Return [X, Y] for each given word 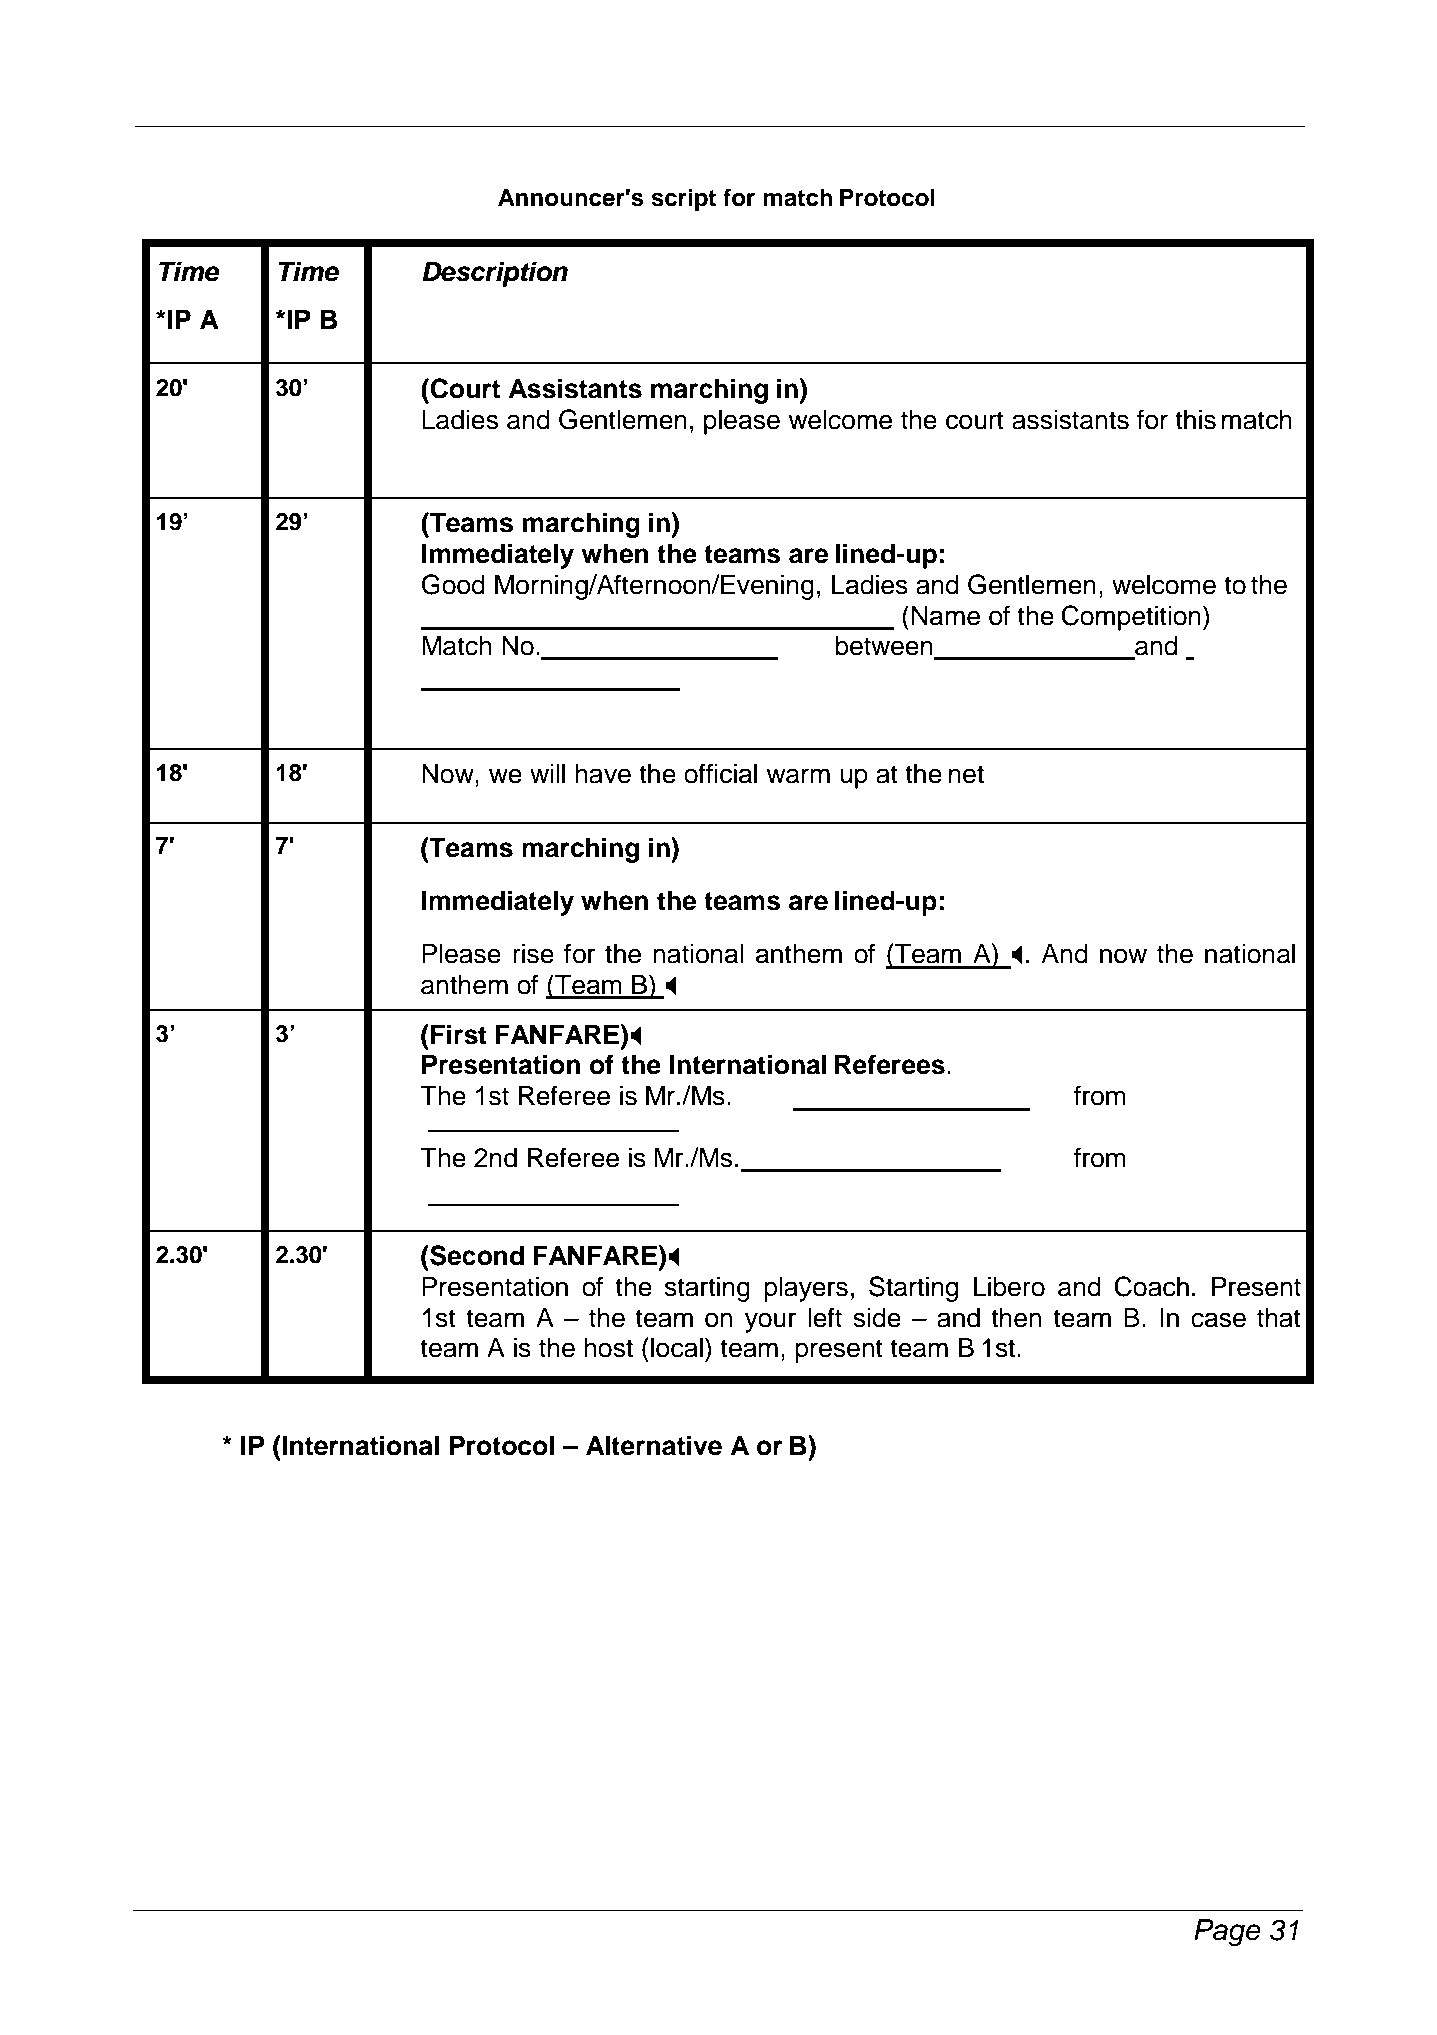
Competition [1131, 618]
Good [453, 584]
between [885, 647]
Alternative [654, 1445]
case [1218, 1320]
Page [1227, 1933]
